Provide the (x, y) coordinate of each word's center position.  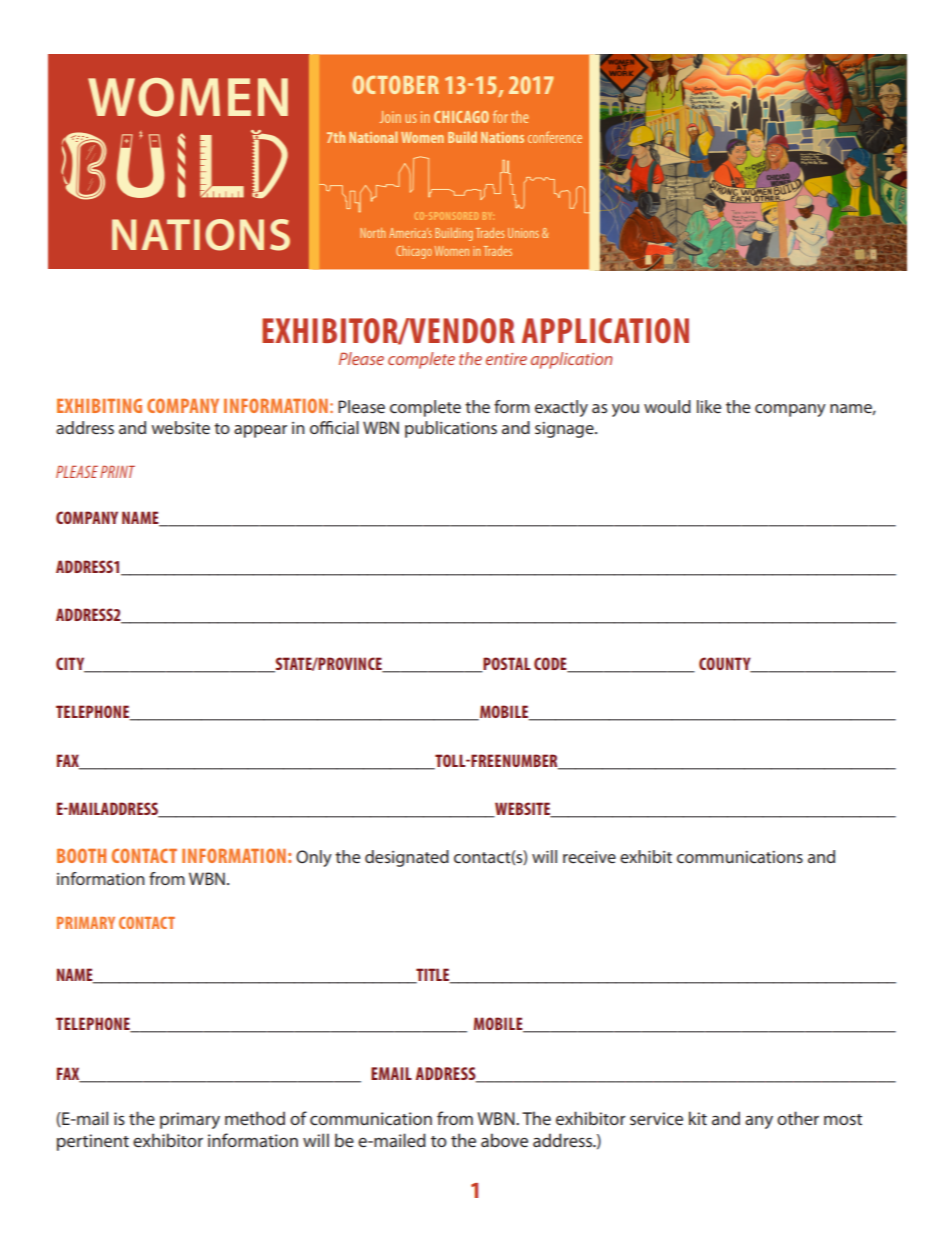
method (255, 1118)
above (504, 1140)
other (798, 1118)
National (373, 137)
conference (555, 137)
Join (390, 117)
